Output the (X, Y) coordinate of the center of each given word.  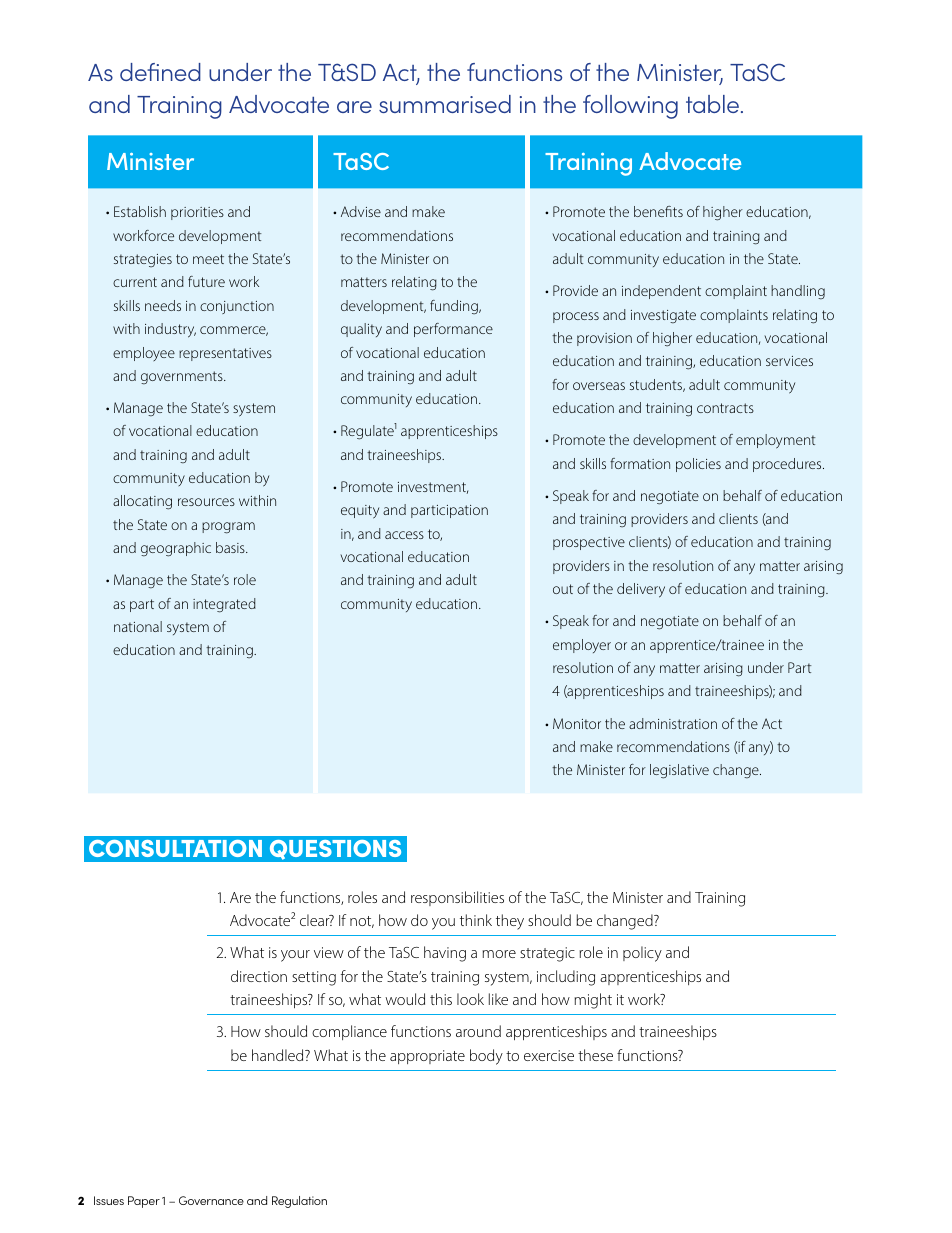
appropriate (427, 1057)
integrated (224, 605)
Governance (211, 1200)
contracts (725, 408)
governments (183, 377)
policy (642, 954)
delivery (641, 590)
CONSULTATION (175, 848)
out (563, 589)
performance (453, 330)
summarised (445, 104)
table (712, 104)
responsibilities (457, 898)
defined (160, 72)
